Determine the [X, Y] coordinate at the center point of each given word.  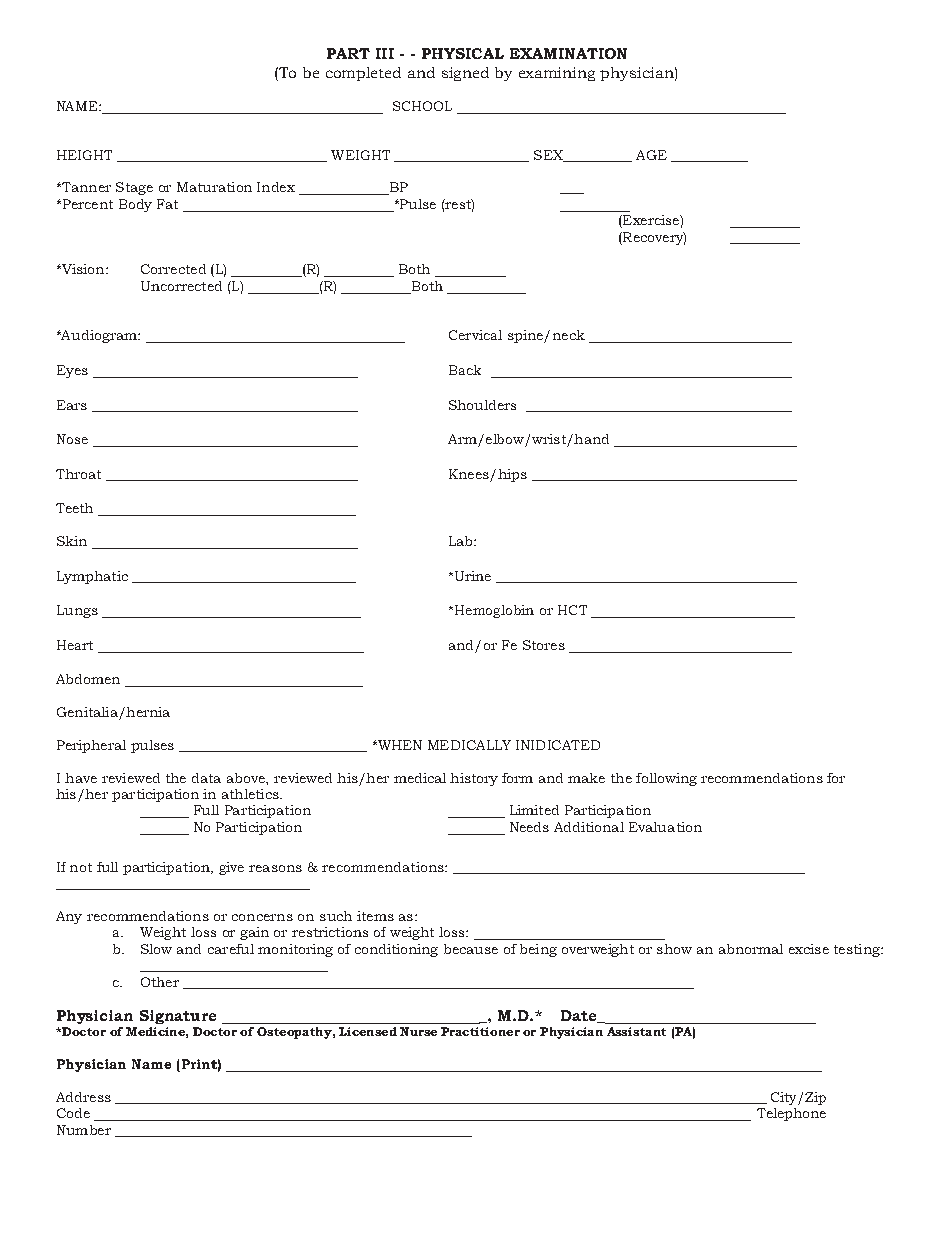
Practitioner [480, 1031]
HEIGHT [84, 155]
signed [465, 74]
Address [83, 1097]
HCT [572, 610]
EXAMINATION [568, 53]
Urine [471, 576]
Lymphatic [92, 577]
